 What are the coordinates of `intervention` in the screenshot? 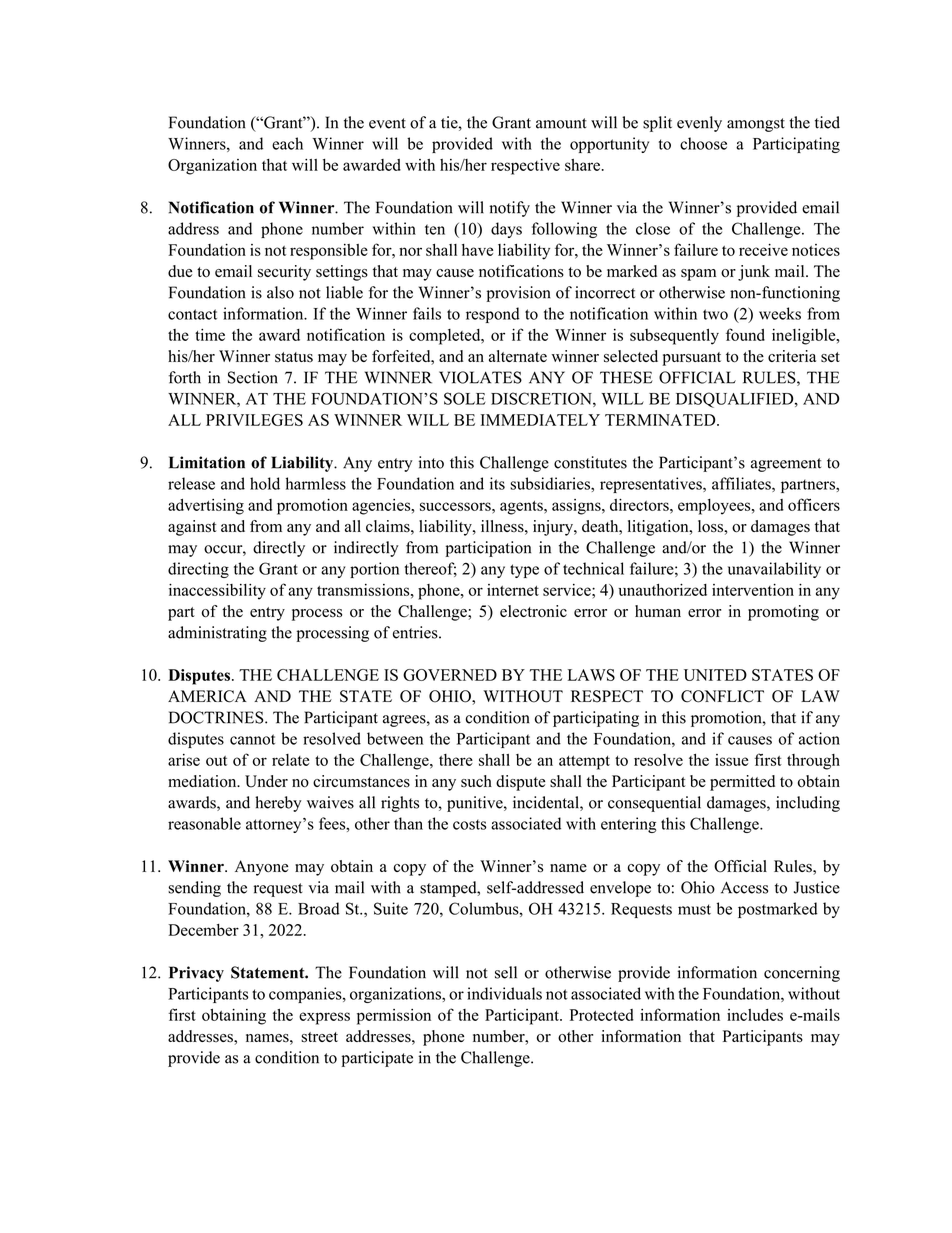 It's located at (753, 590).
